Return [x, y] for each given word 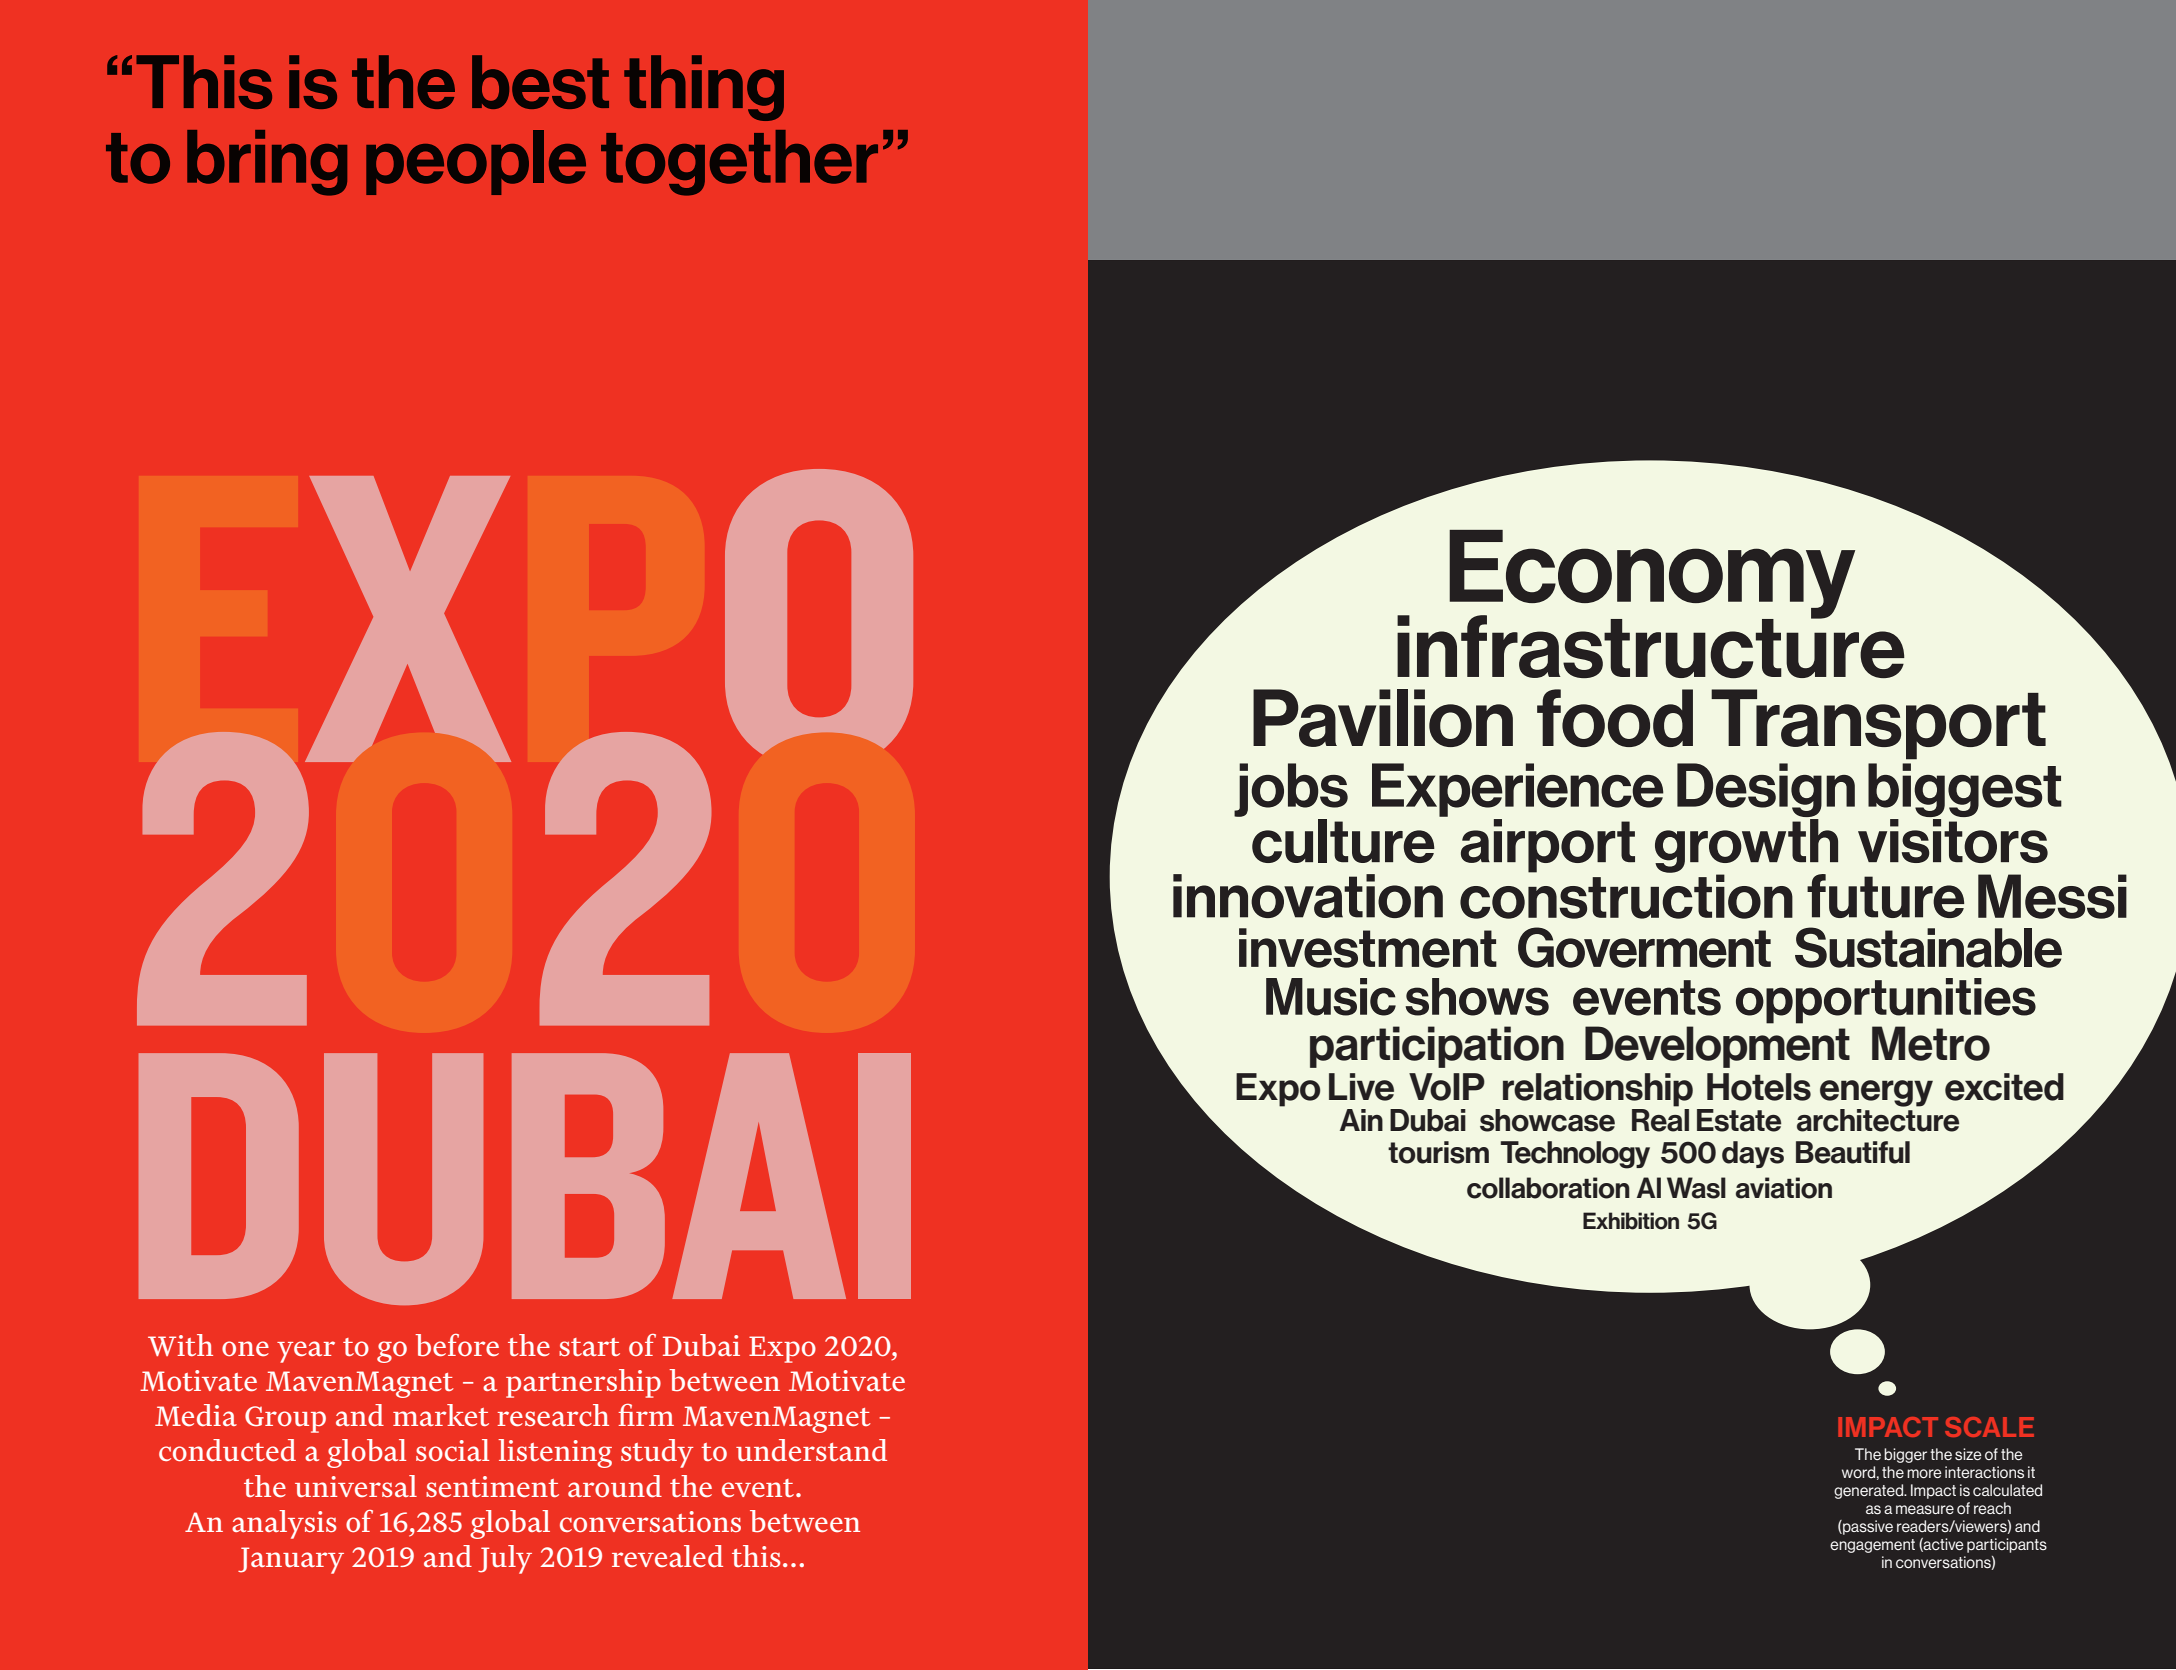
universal [356, 1486]
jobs [1291, 790]
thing [704, 88]
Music [1331, 997]
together [739, 163]
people [476, 162]
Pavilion [1383, 718]
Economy [1652, 575]
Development [1717, 1047]
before [457, 1345]
